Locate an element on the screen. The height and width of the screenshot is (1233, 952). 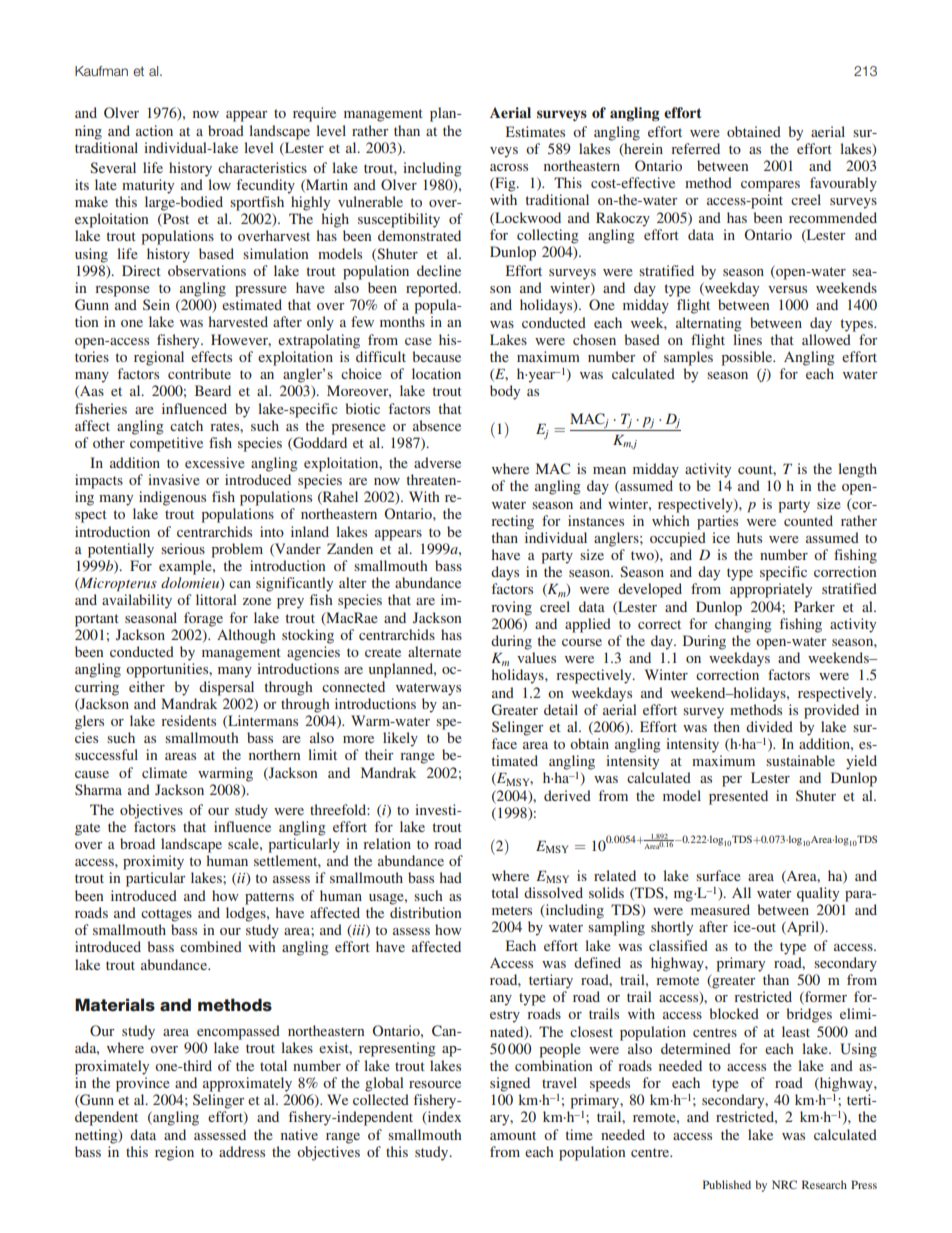
referred is located at coordinates (695, 148).
